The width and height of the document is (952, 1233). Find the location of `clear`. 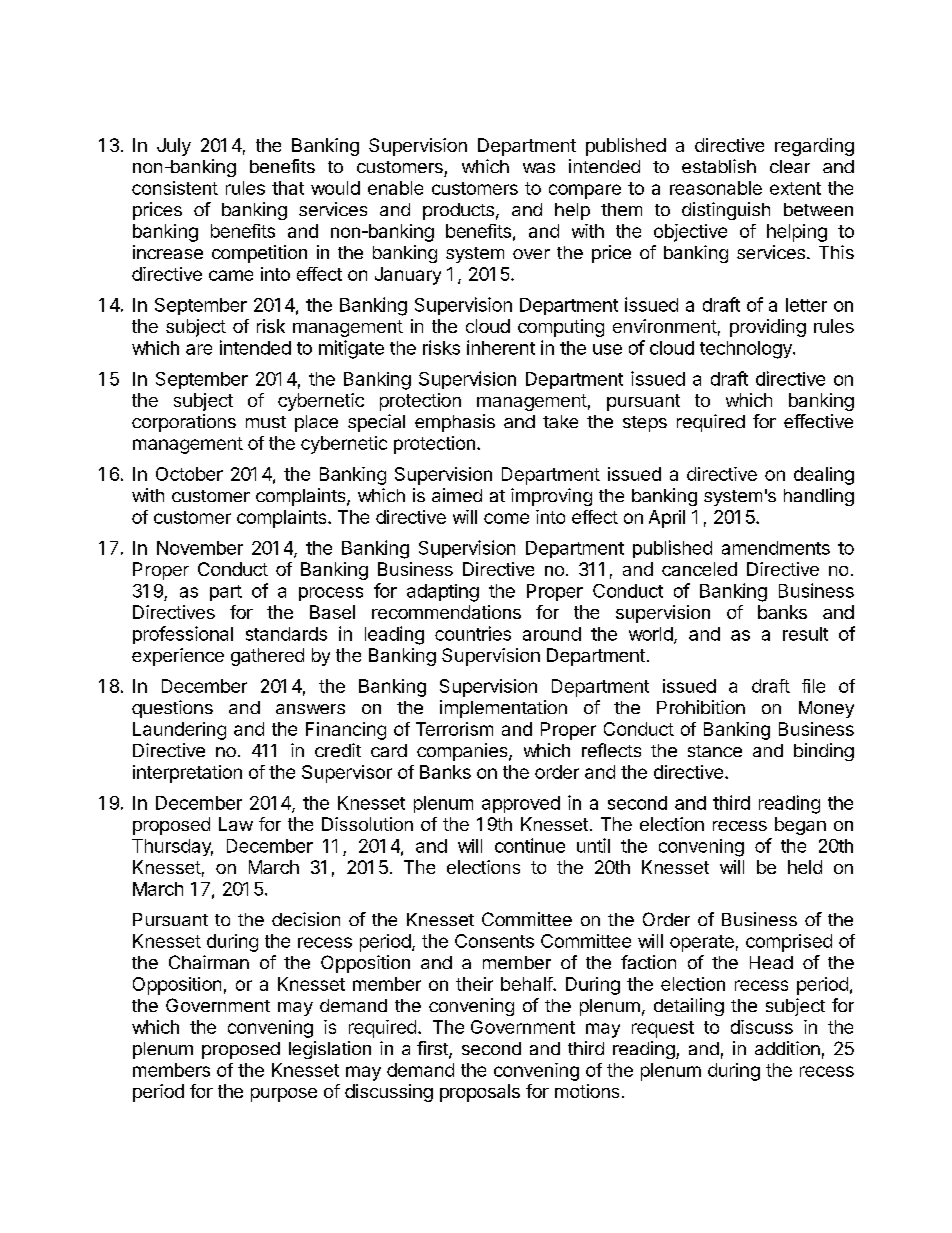

clear is located at coordinates (790, 166).
